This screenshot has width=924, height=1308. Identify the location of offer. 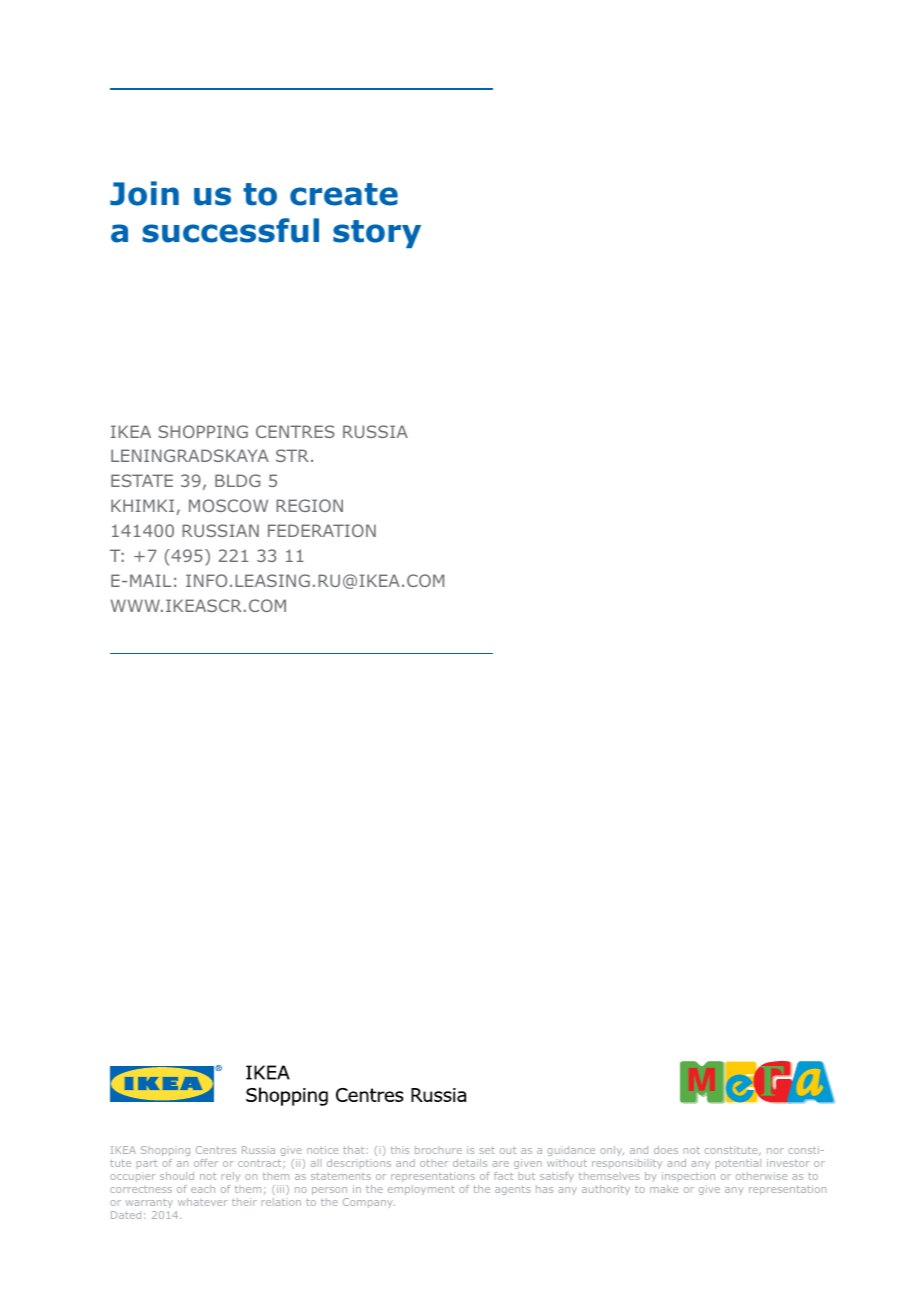
(206, 1163).
